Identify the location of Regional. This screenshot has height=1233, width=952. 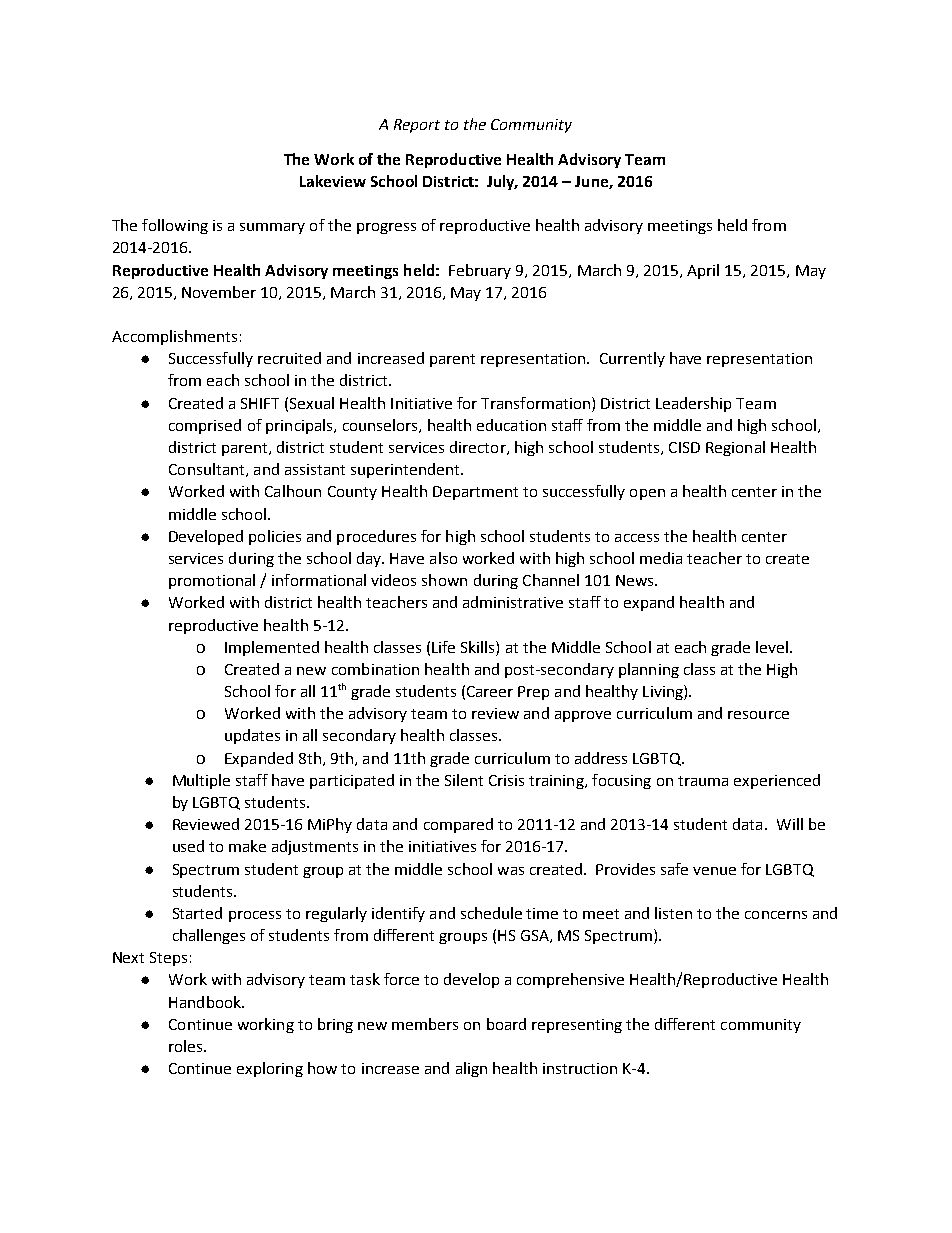
(735, 448).
